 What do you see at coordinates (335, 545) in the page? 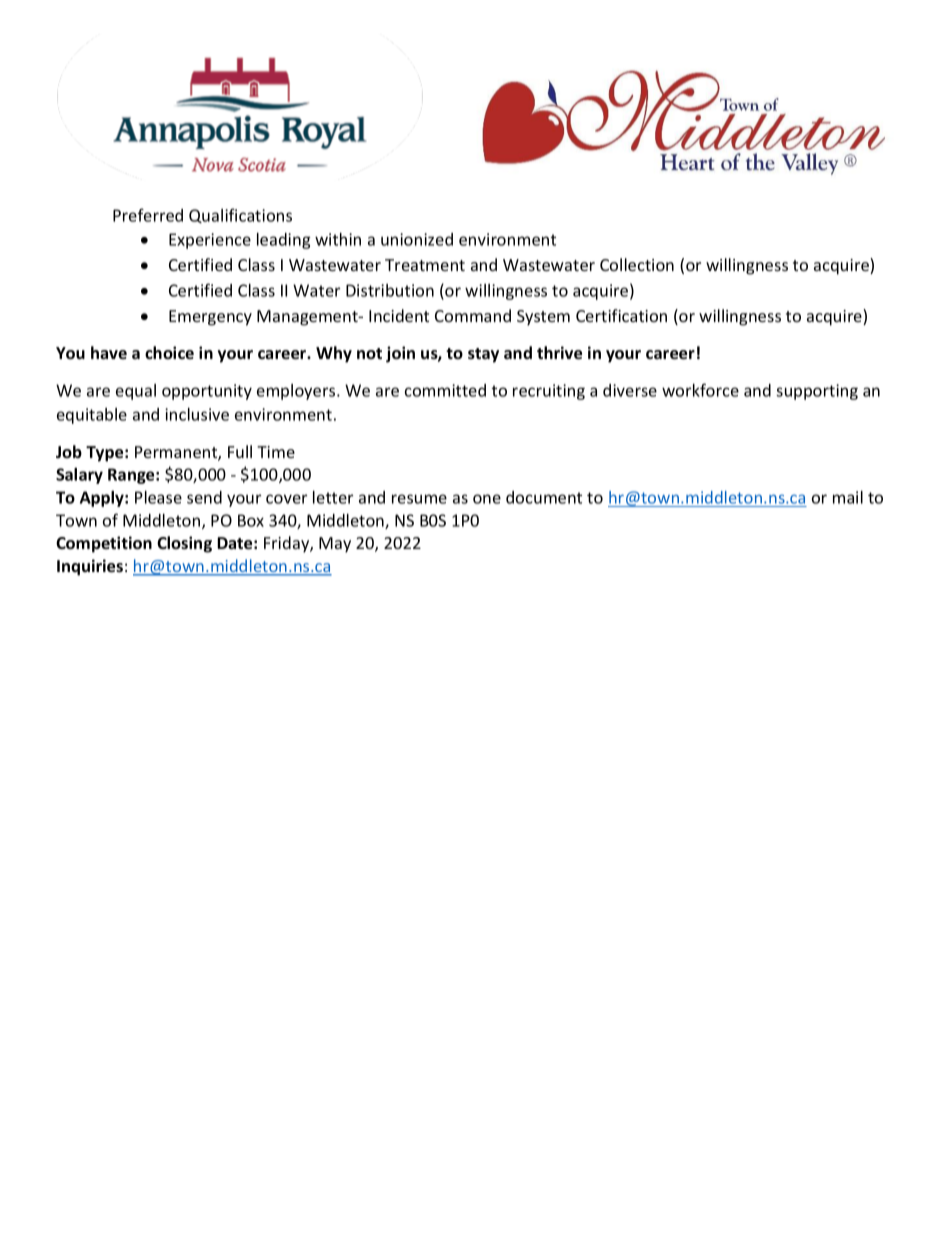
I see `May` at bounding box center [335, 545].
